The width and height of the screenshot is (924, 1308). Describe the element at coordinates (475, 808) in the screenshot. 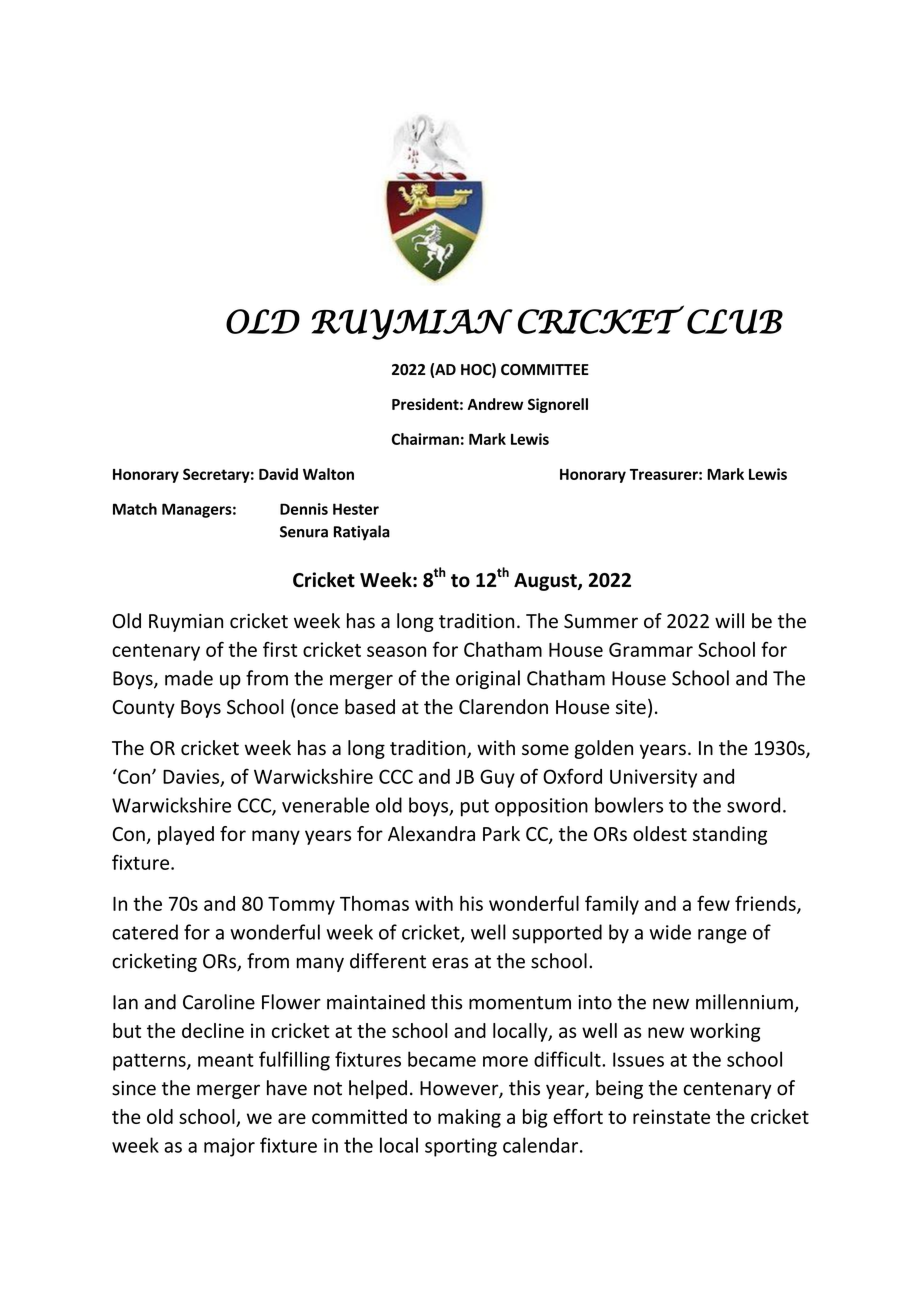

I see `put` at that location.
